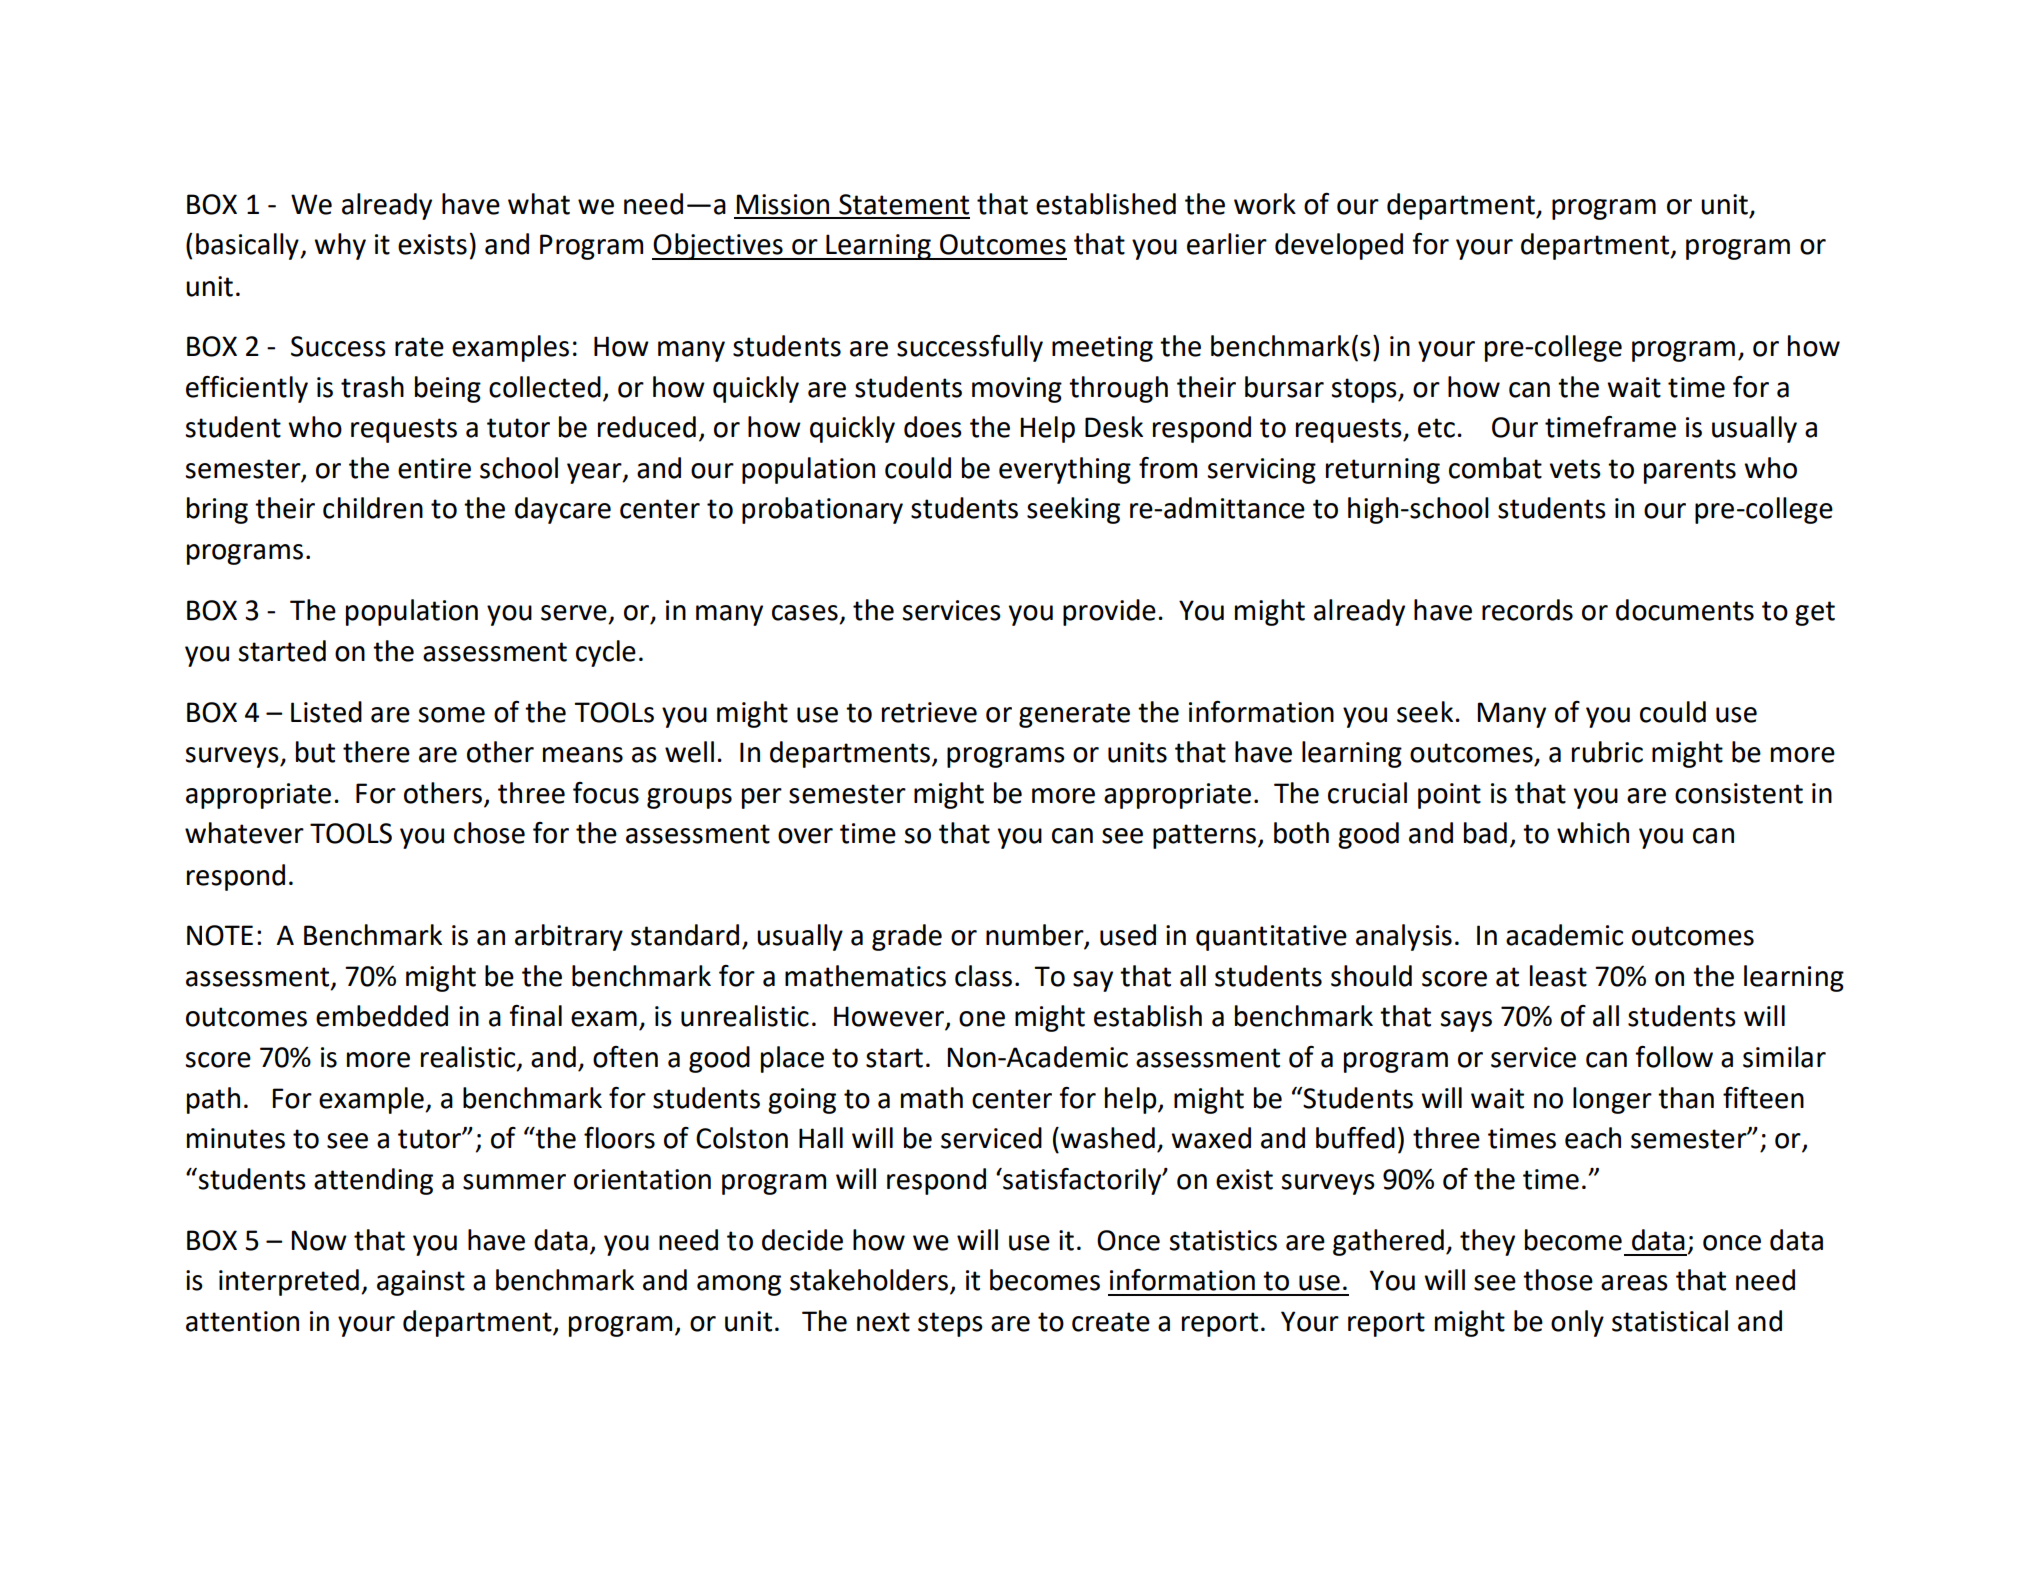 This document has width=2033, height=1571. What do you see at coordinates (904, 204) in the document?
I see `Statement` at bounding box center [904, 204].
